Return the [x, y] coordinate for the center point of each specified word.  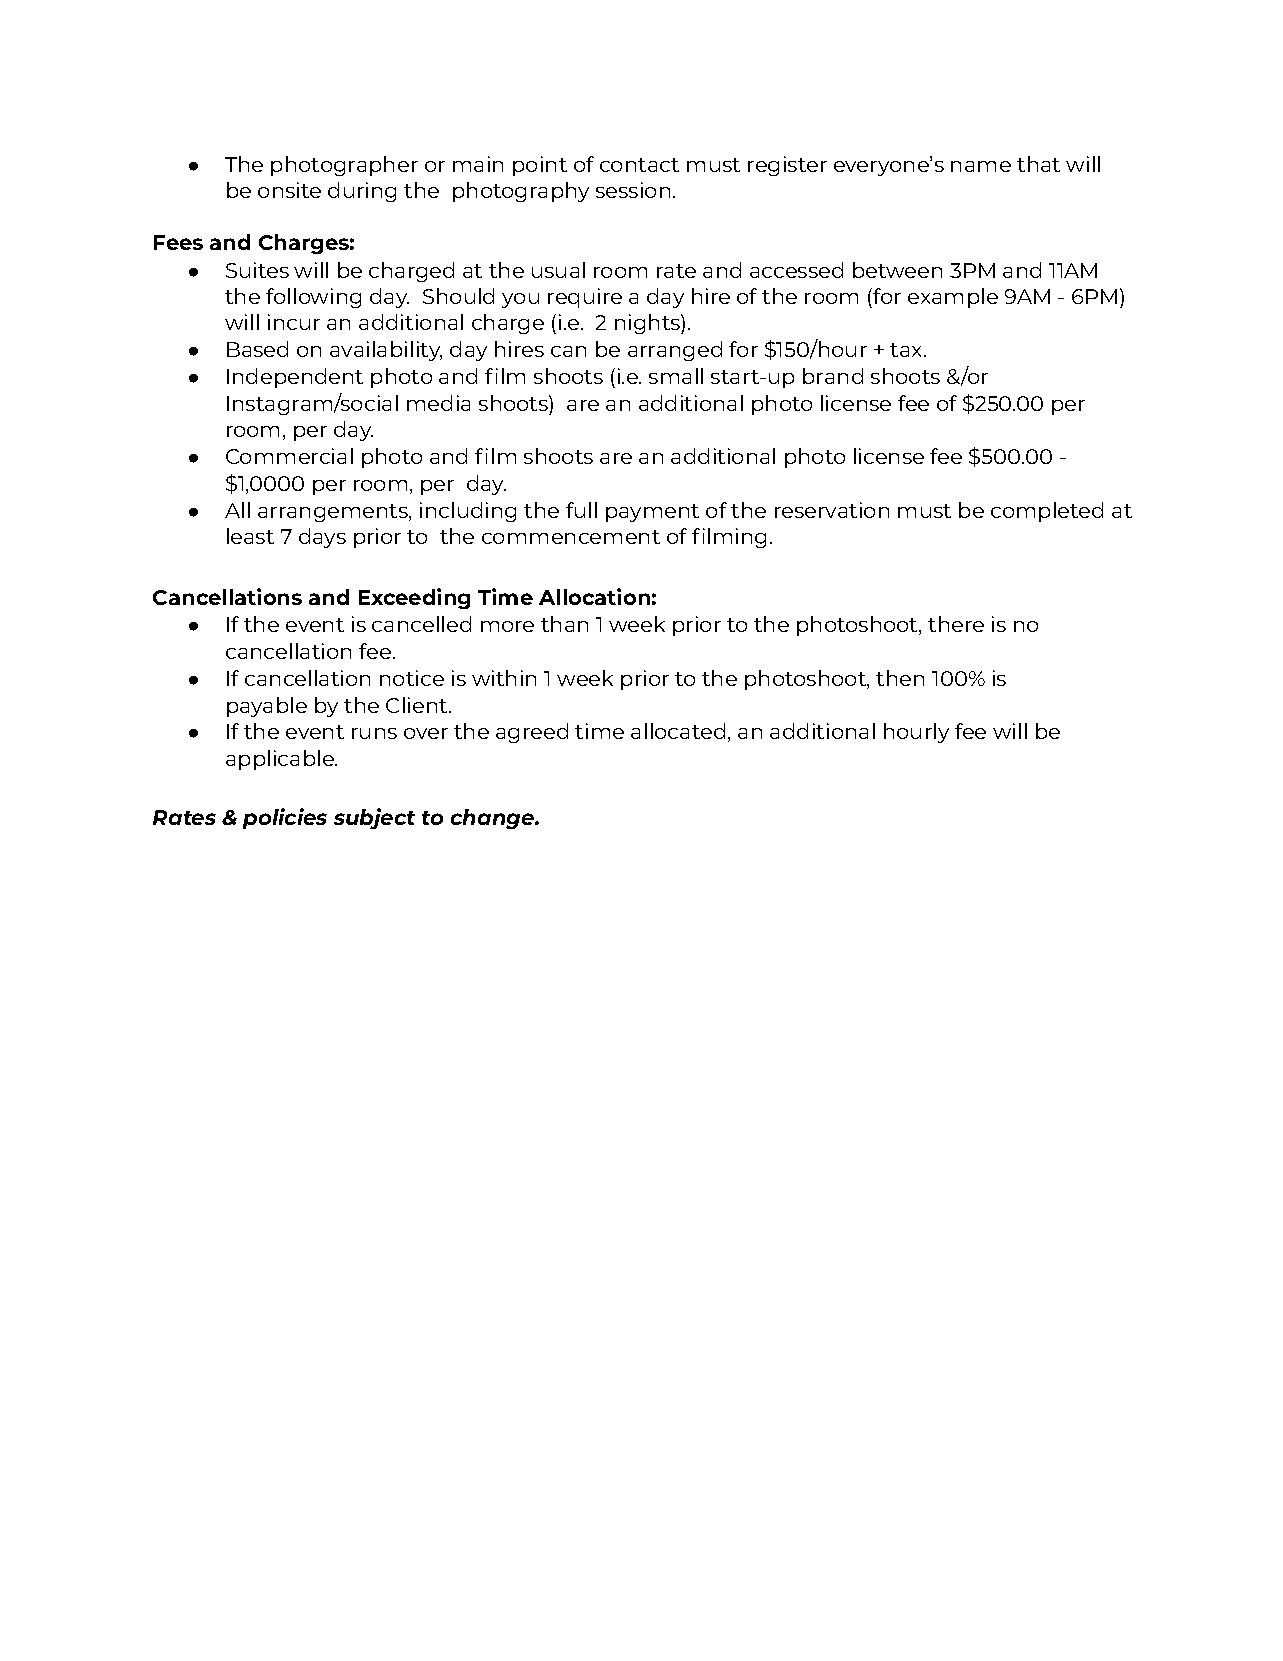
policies [285, 818]
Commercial [289, 456]
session [633, 190]
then [900, 678]
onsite [289, 190]
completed [1047, 512]
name [981, 166]
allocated [678, 731]
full [581, 510]
